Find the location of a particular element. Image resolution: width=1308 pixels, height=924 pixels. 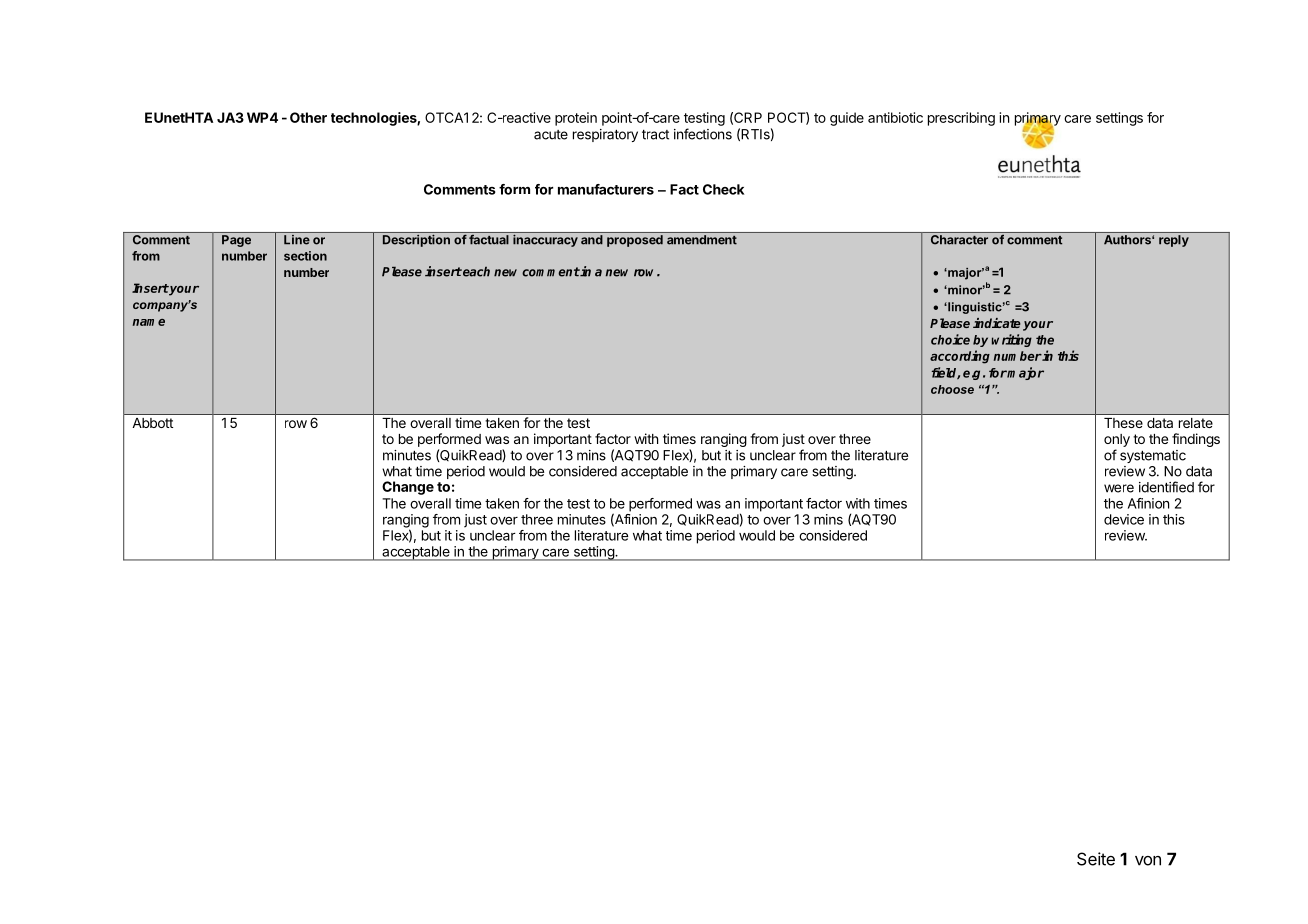

name is located at coordinates (148, 322).
